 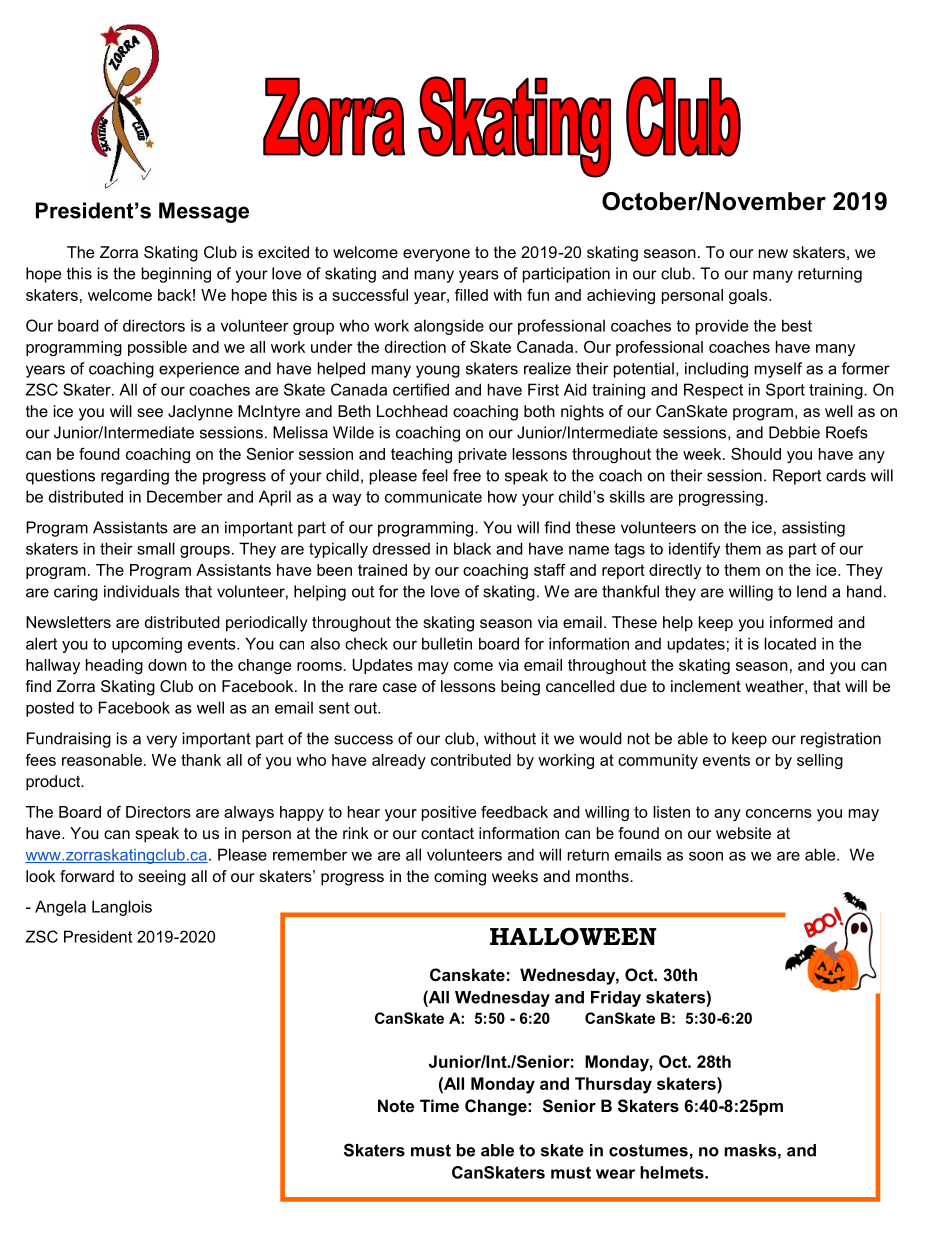 What do you see at coordinates (176, 275) in the image?
I see `beginning` at bounding box center [176, 275].
